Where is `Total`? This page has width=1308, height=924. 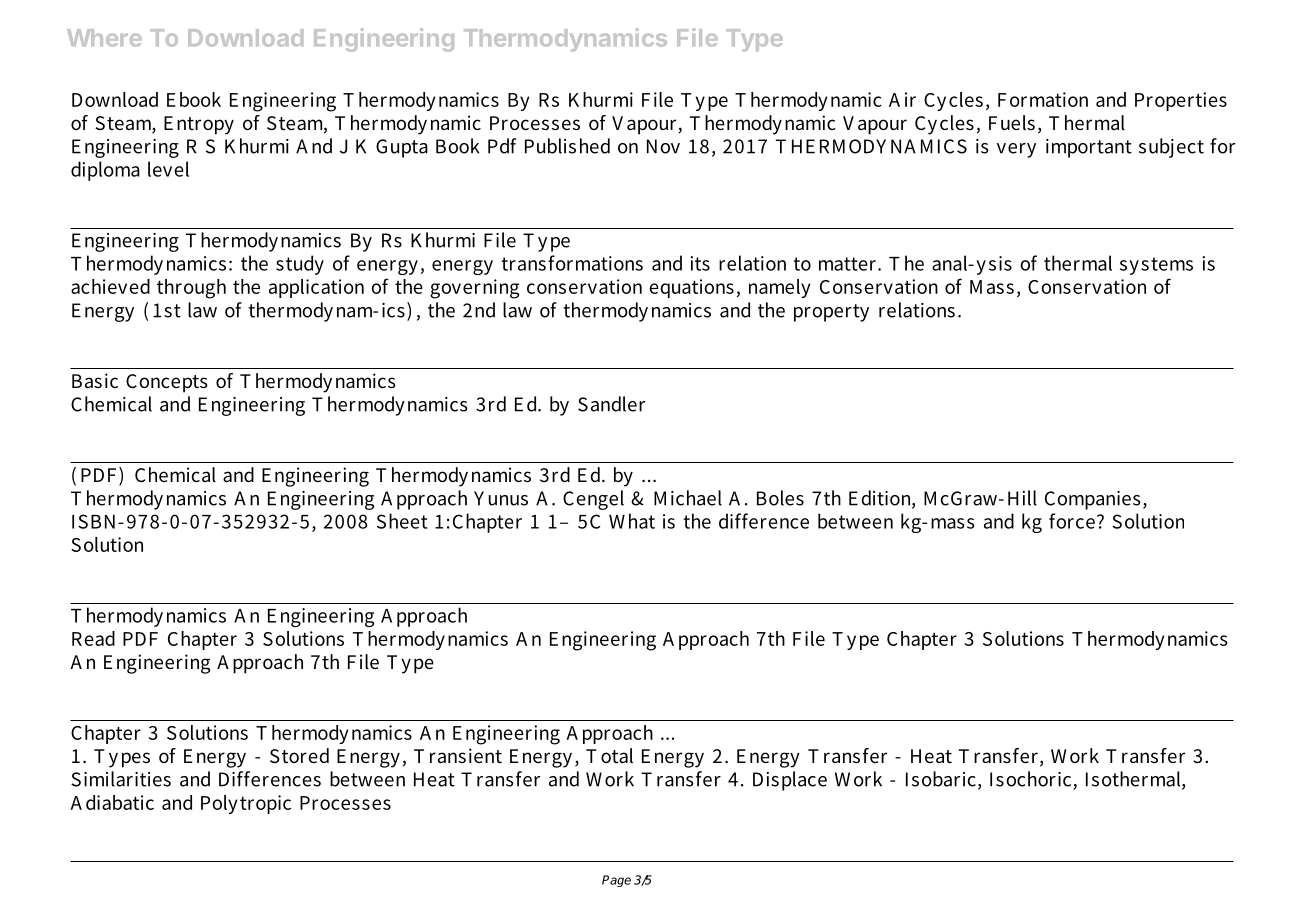
Total is located at coordinates (609, 755).
